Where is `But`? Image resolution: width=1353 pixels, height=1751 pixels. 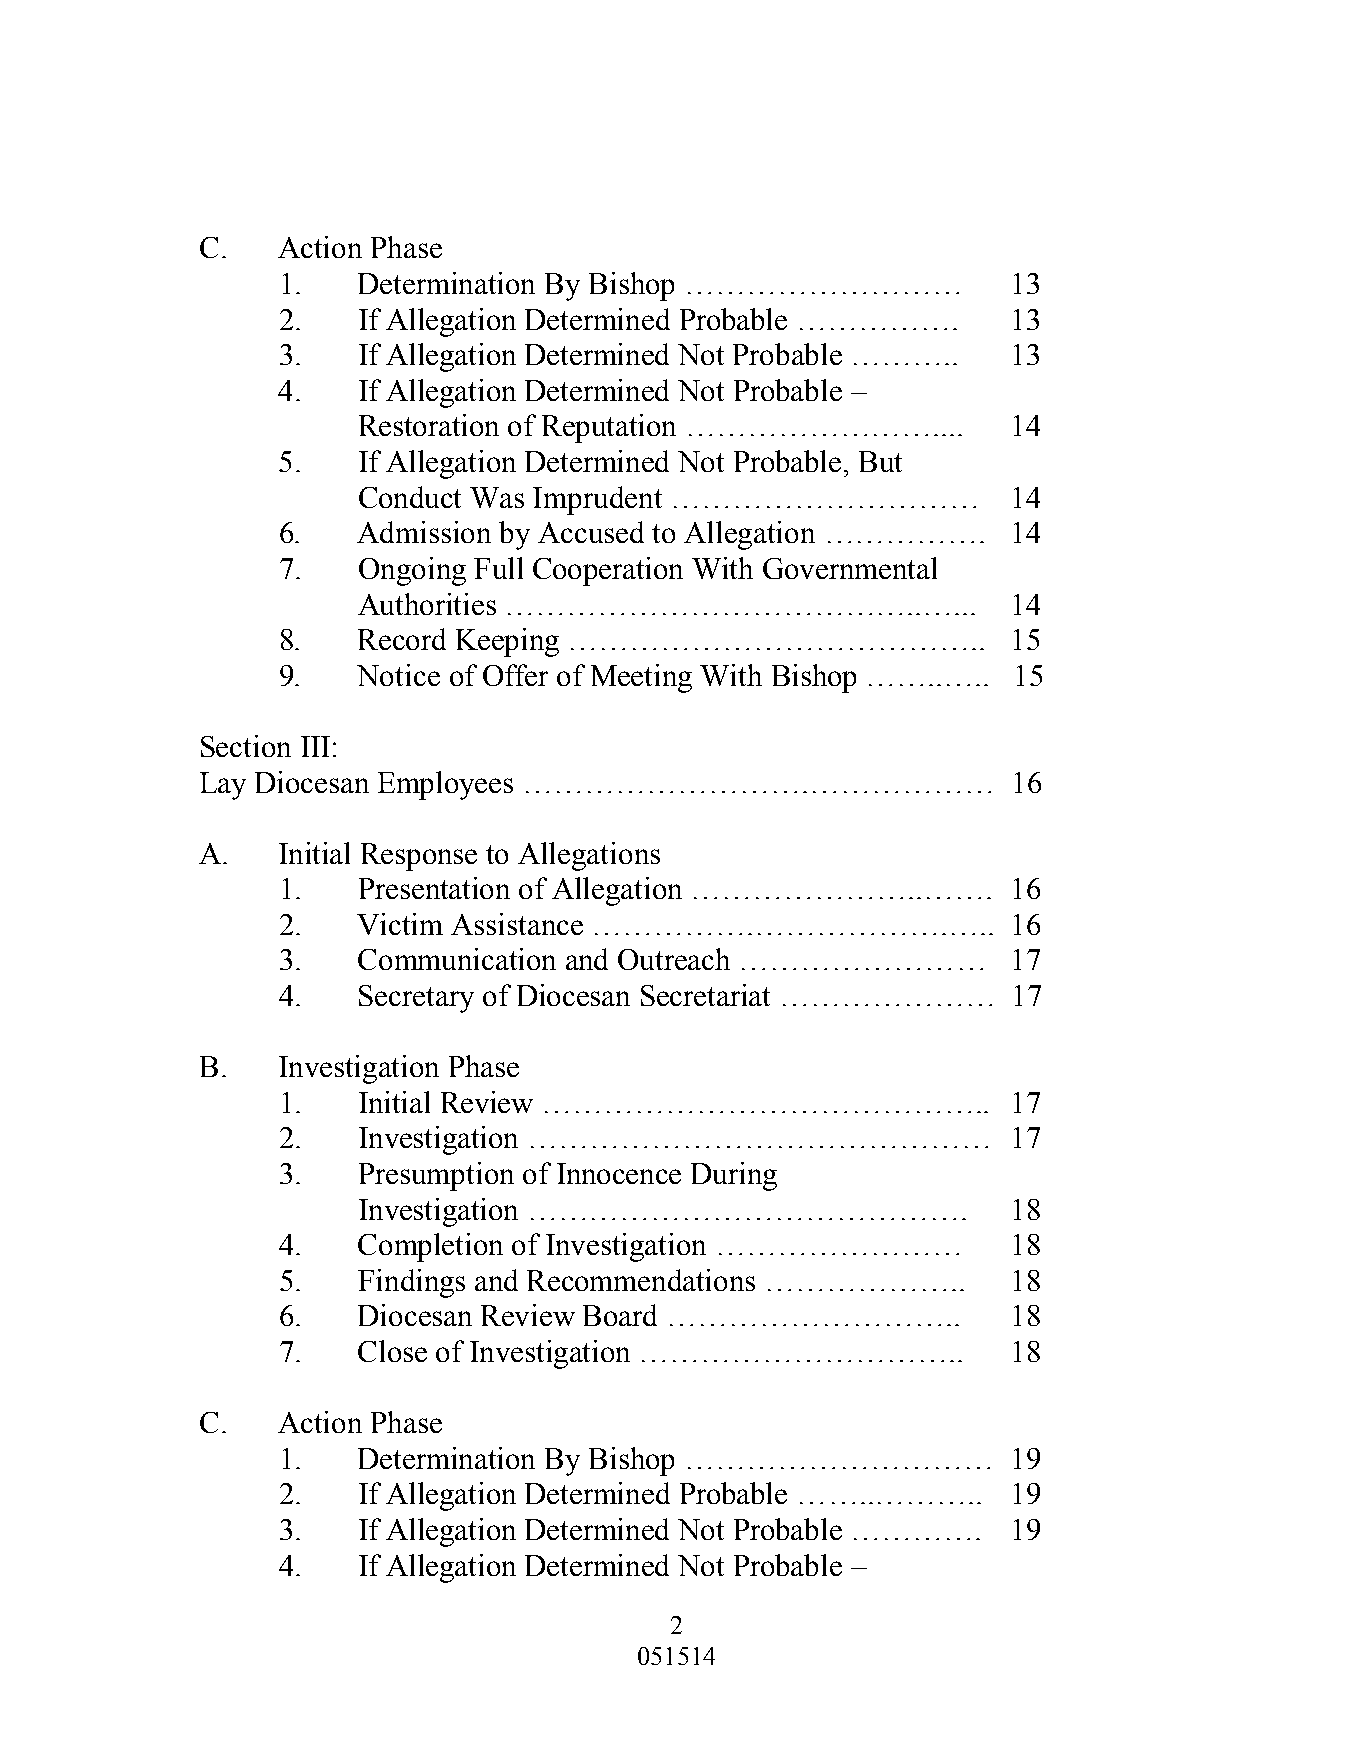
But is located at coordinates (880, 461).
